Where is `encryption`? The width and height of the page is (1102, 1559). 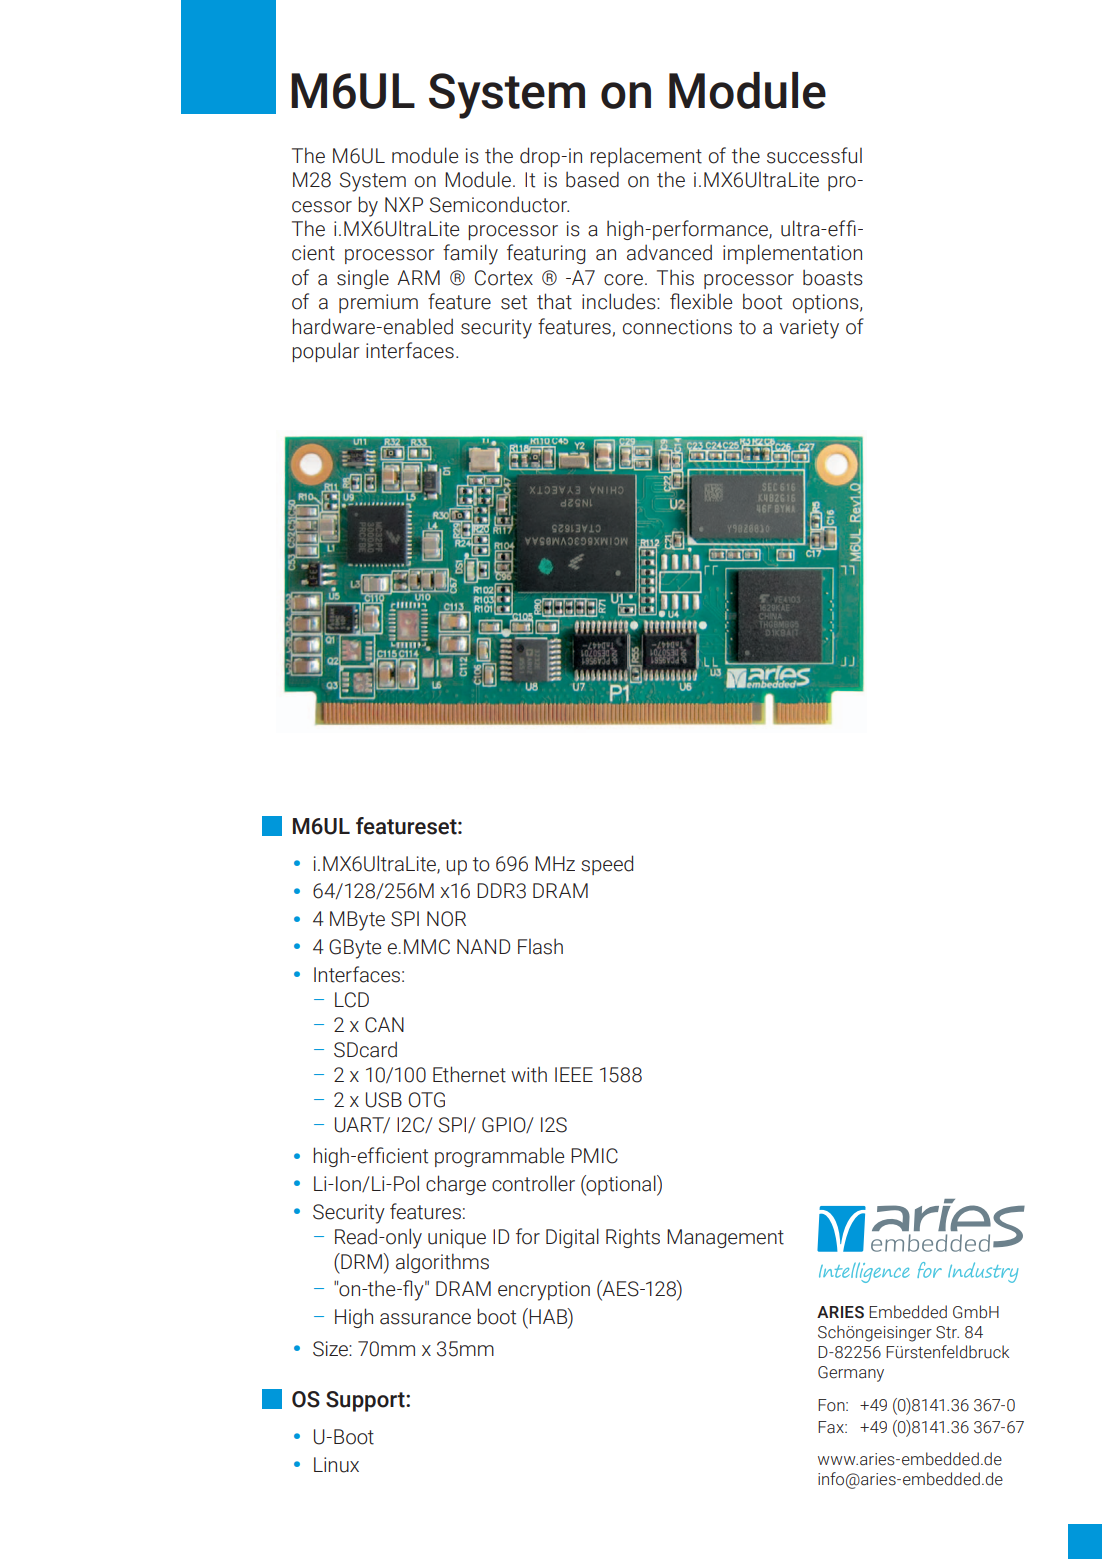
encryption is located at coordinates (544, 1291).
